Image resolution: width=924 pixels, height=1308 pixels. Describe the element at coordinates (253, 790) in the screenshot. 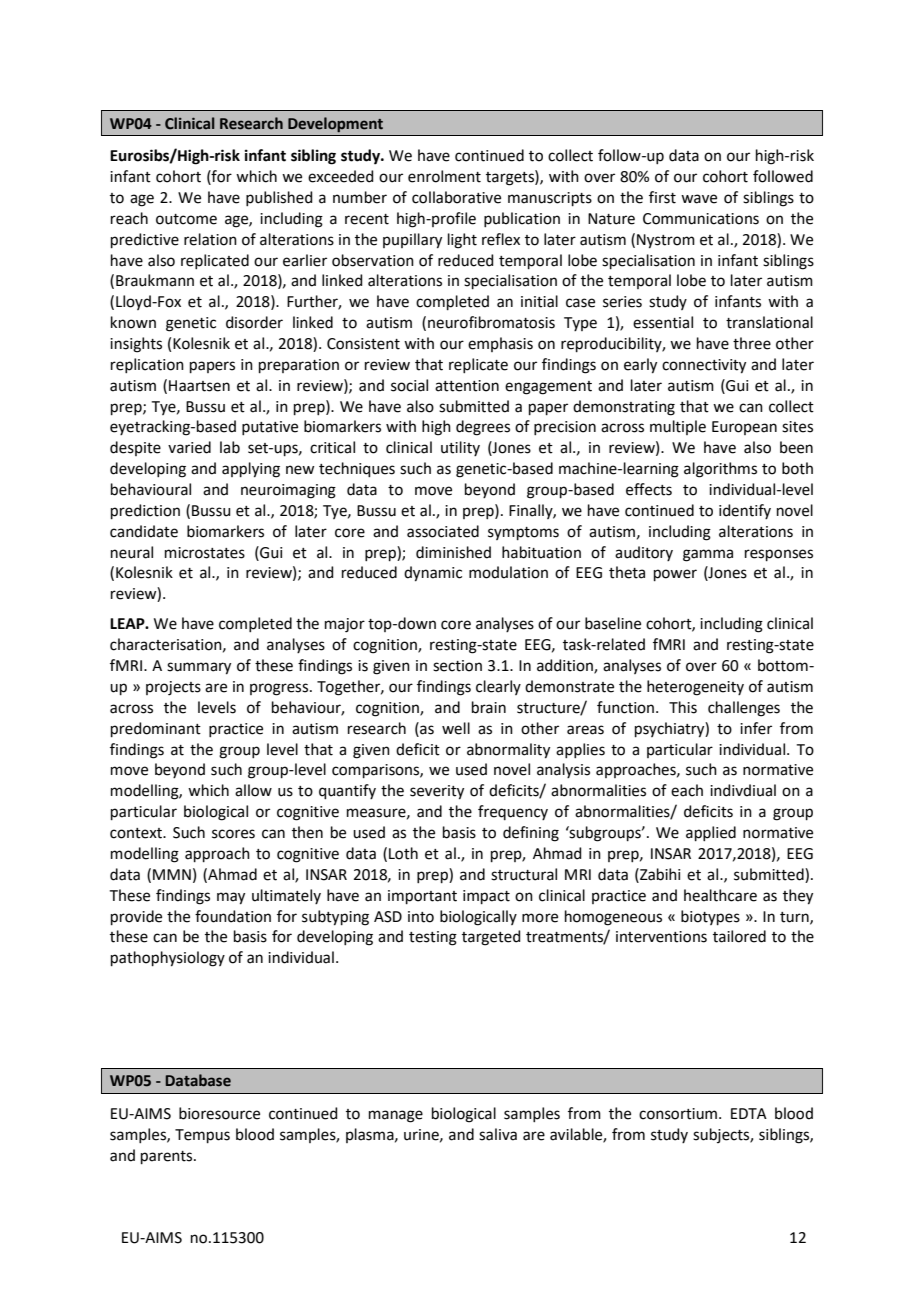

I see `allow` at that location.
